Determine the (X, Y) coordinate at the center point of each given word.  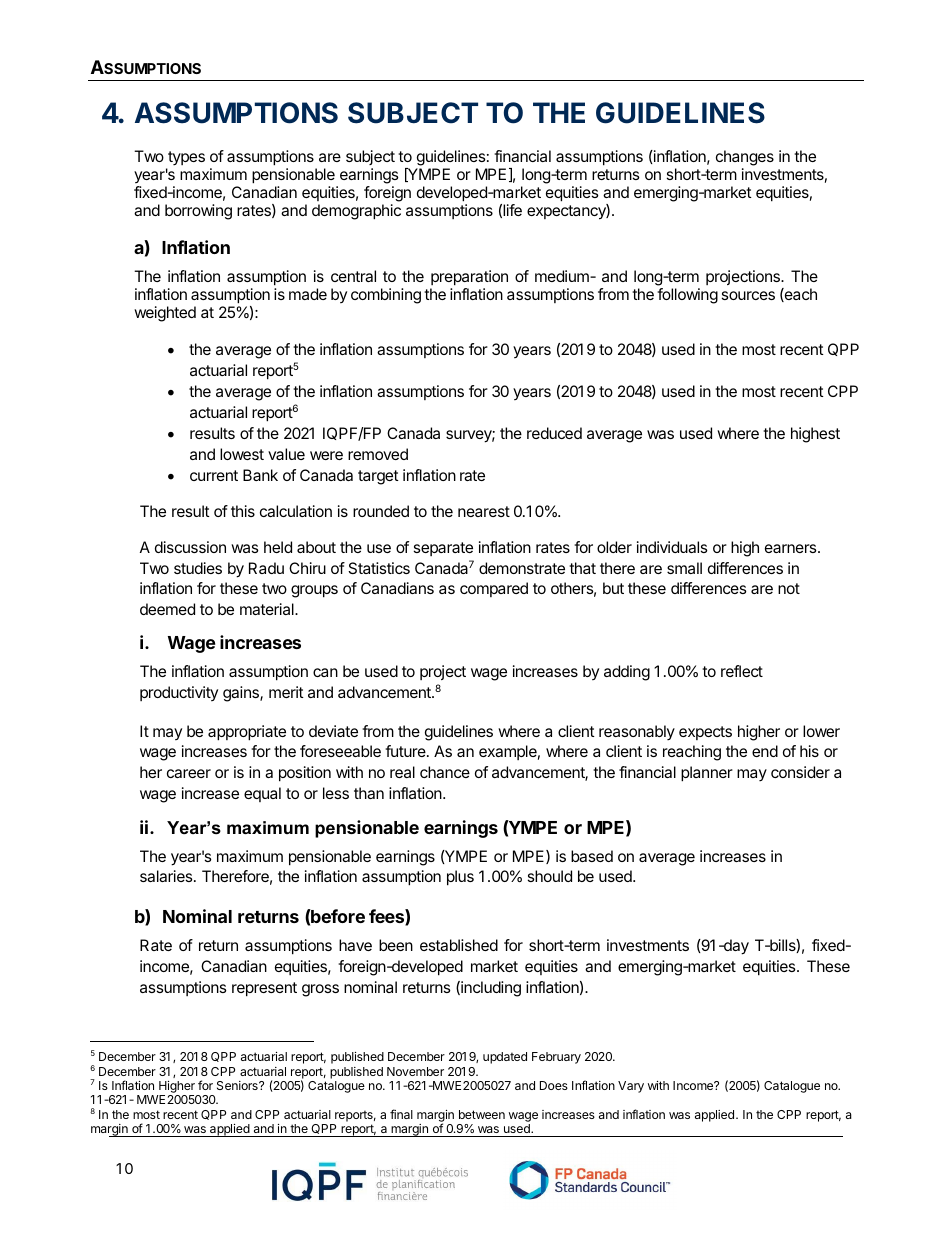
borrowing (198, 212)
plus (460, 878)
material (268, 609)
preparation (469, 278)
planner (707, 774)
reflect (742, 671)
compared (494, 589)
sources (748, 295)
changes (745, 158)
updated (505, 1058)
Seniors (238, 1085)
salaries (167, 876)
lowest (242, 454)
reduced (554, 433)
